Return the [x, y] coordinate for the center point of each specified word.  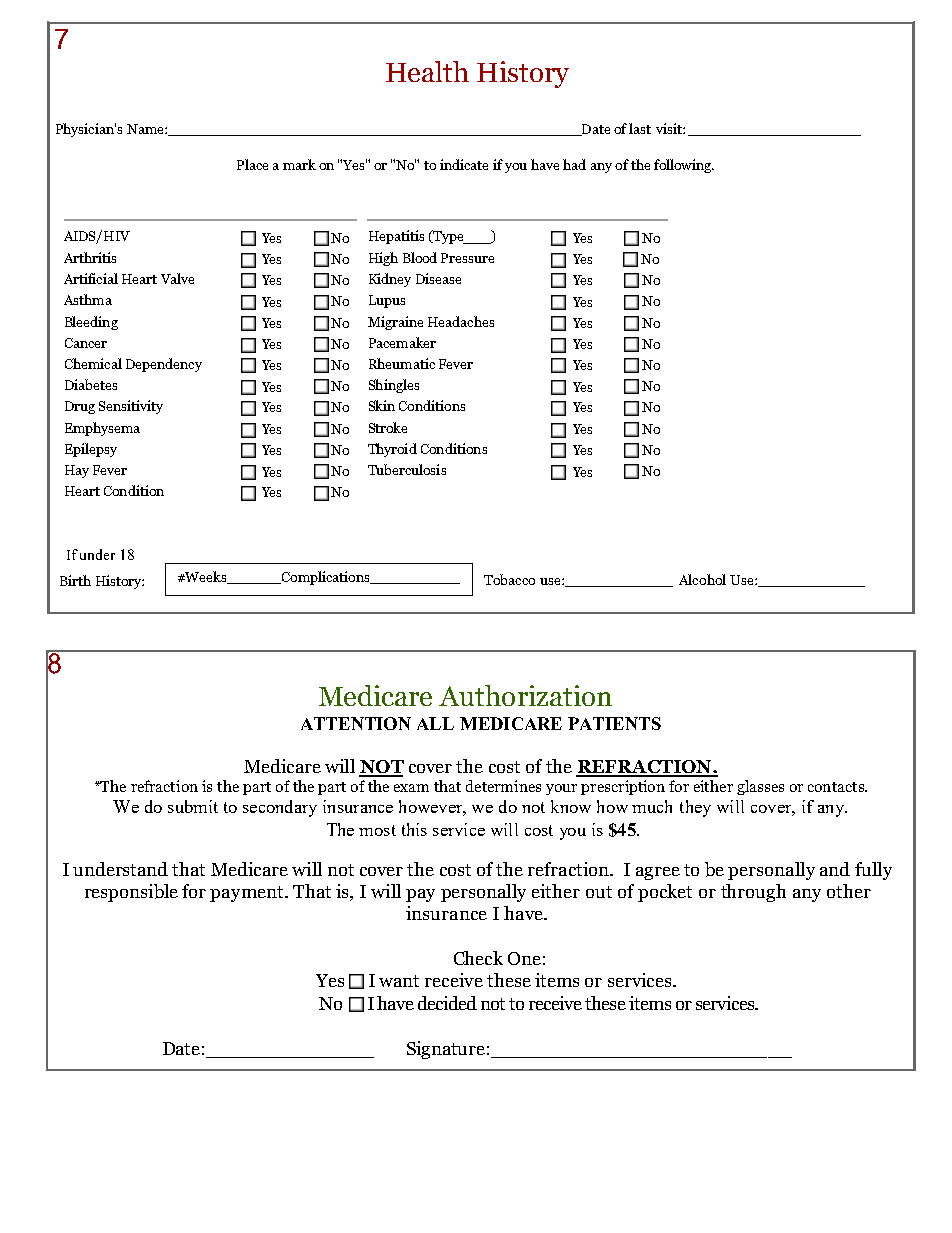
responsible [131, 893]
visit [670, 128]
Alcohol [702, 579]
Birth [75, 580]
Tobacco [509, 579]
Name [146, 129]
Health [427, 71]
